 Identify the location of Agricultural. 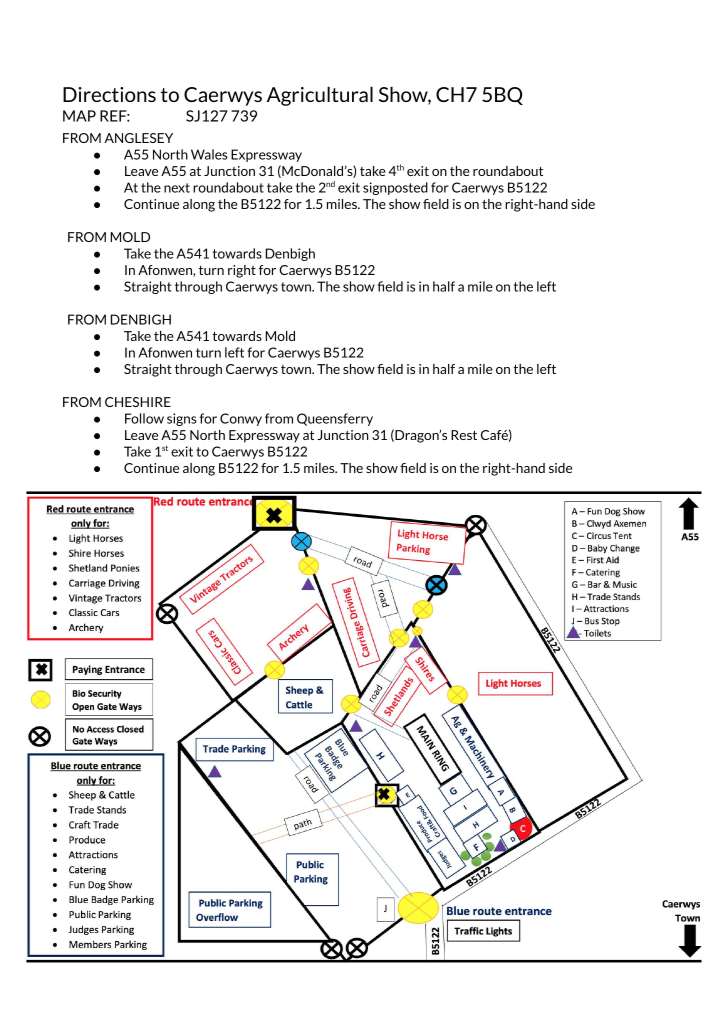
(320, 96).
